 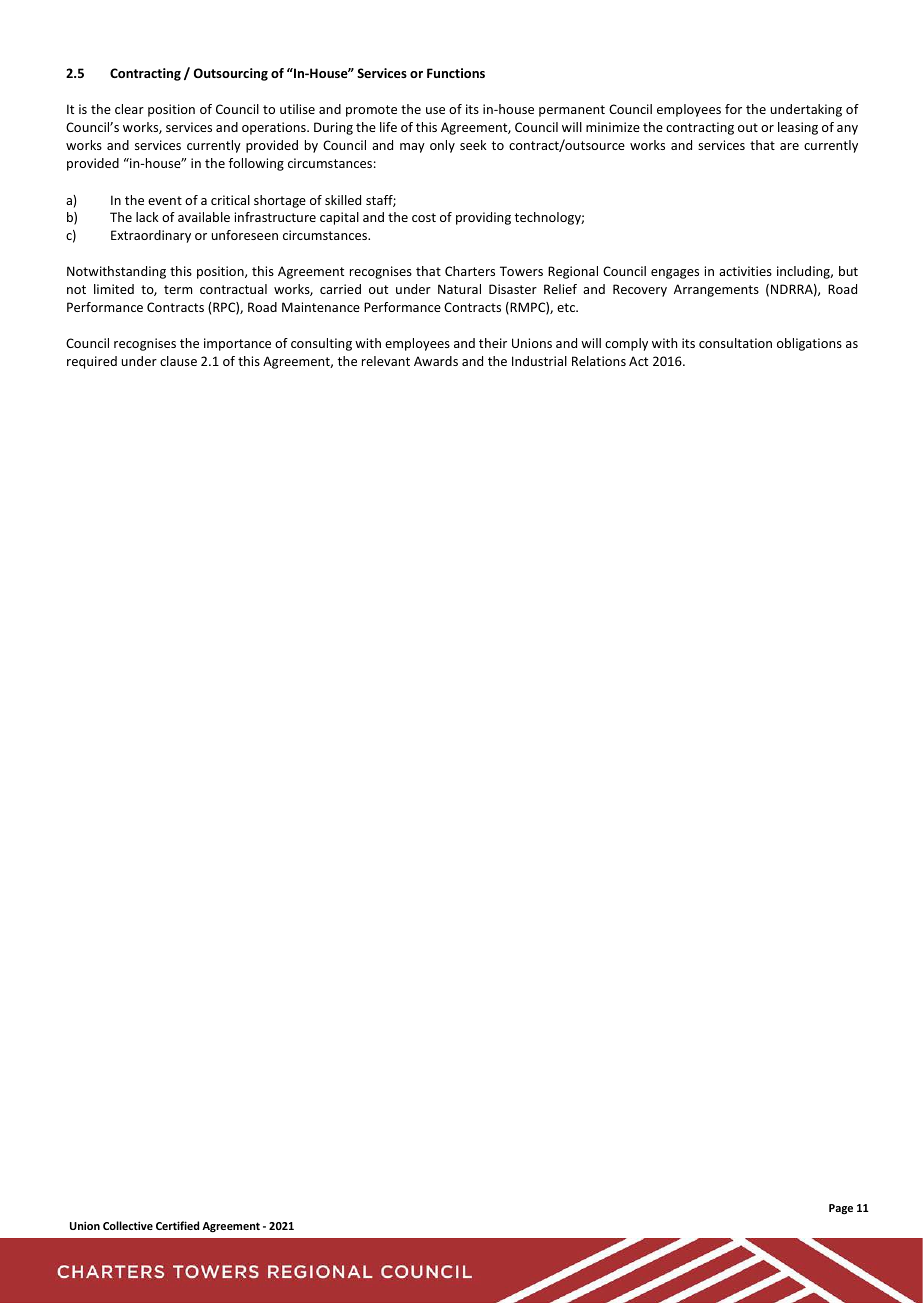 I want to click on Industrial, so click(x=539, y=361).
